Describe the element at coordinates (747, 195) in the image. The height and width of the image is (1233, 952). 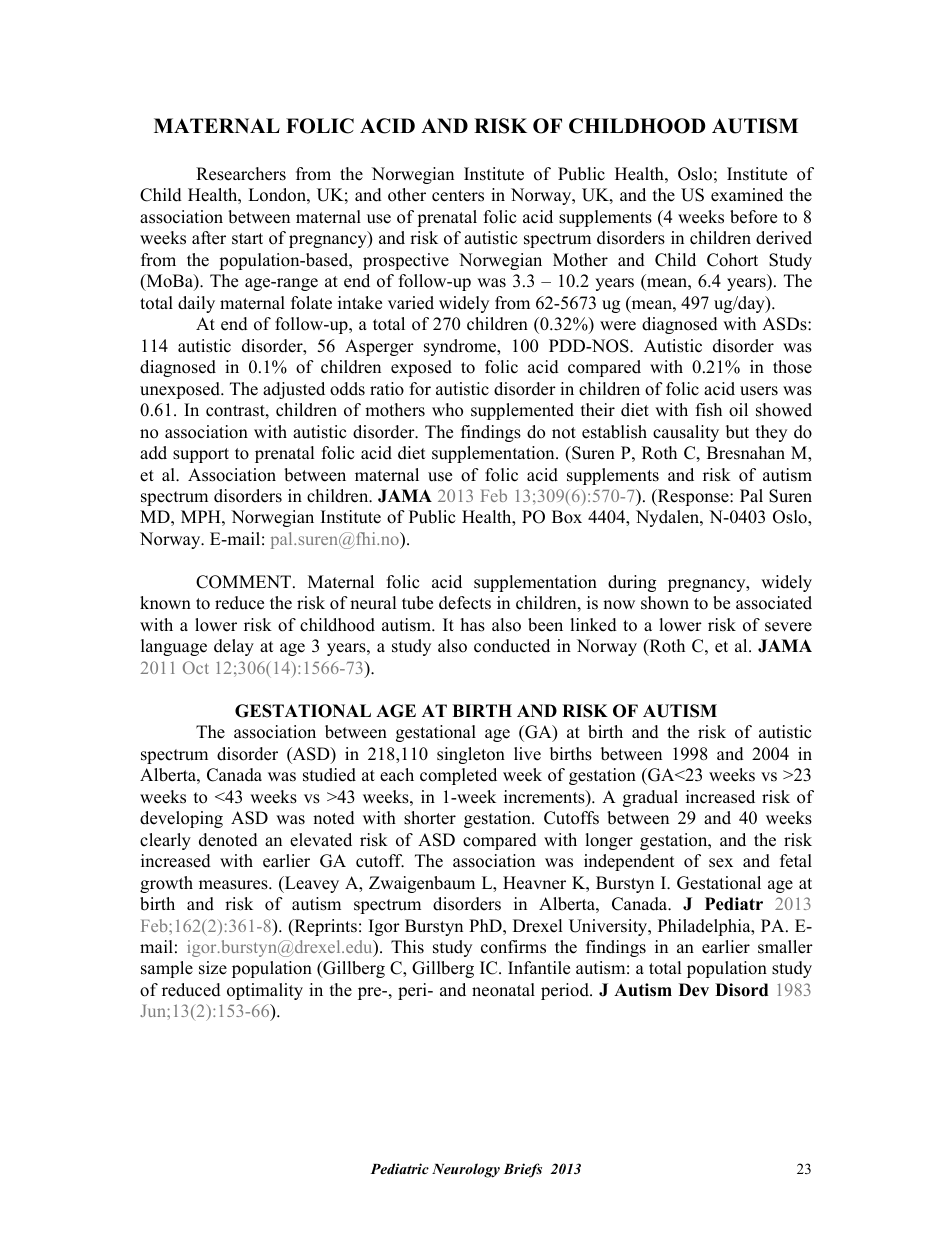
I see `examined` at that location.
